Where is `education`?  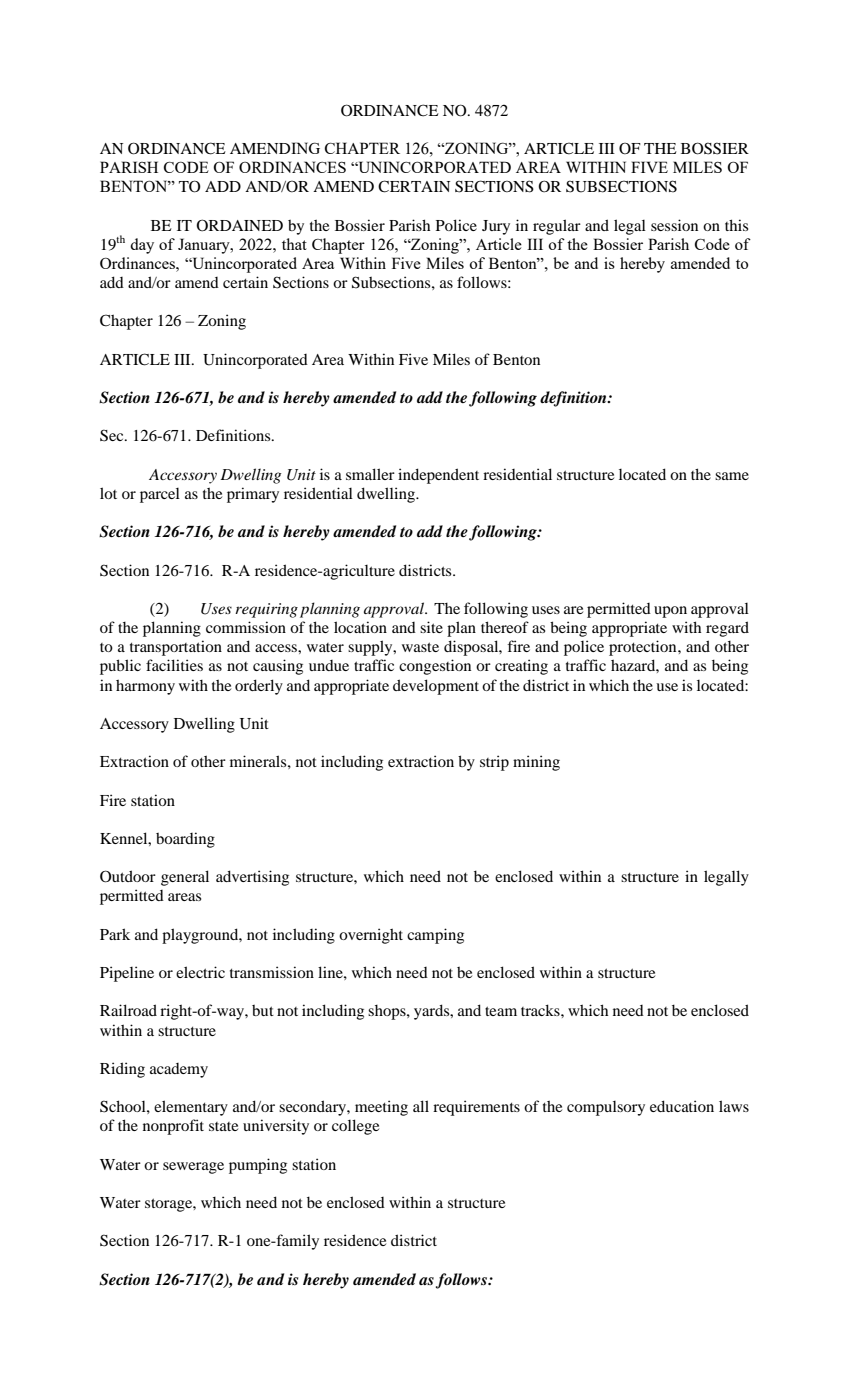
education is located at coordinates (682, 1106).
